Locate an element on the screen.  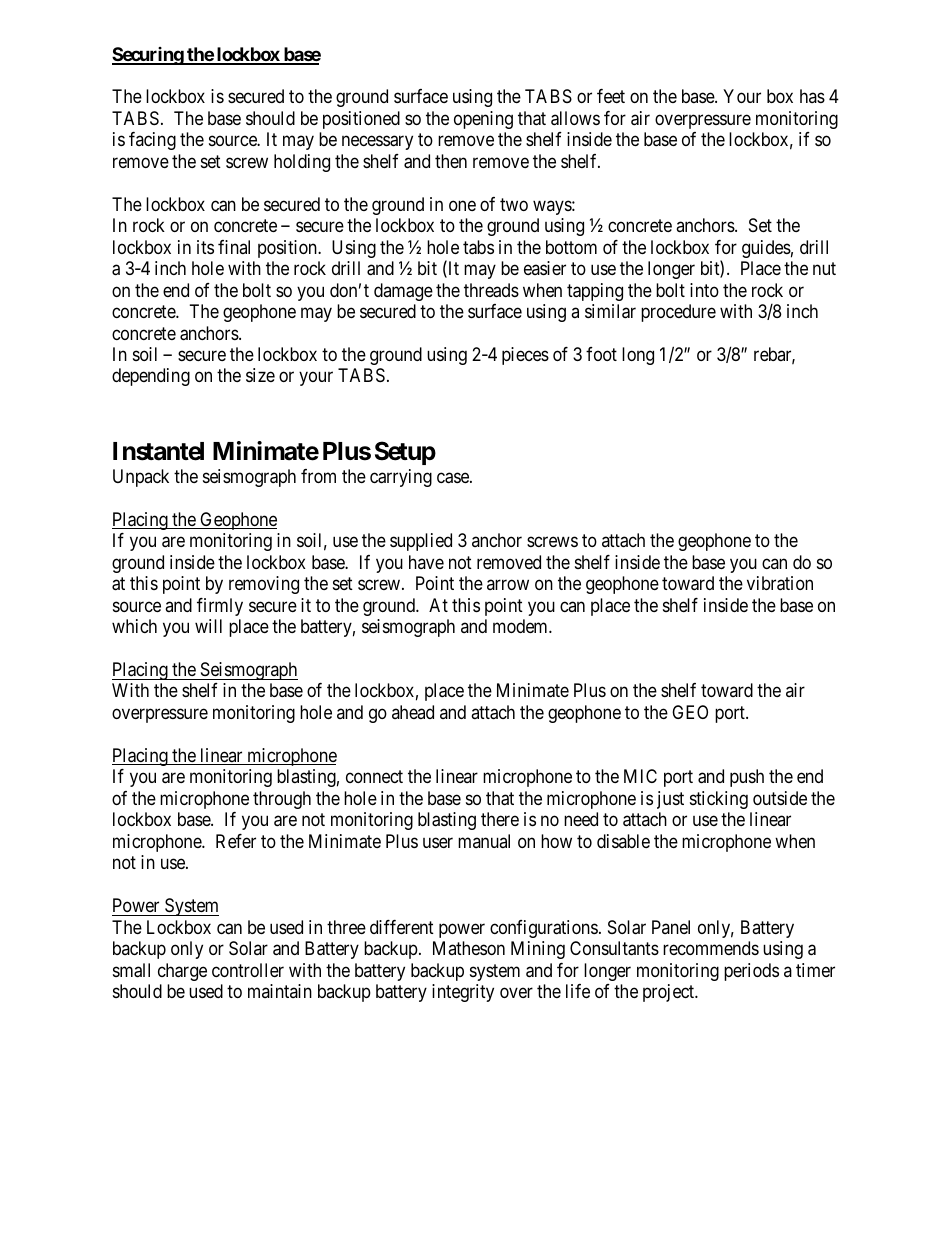
Securing is located at coordinates (148, 56).
